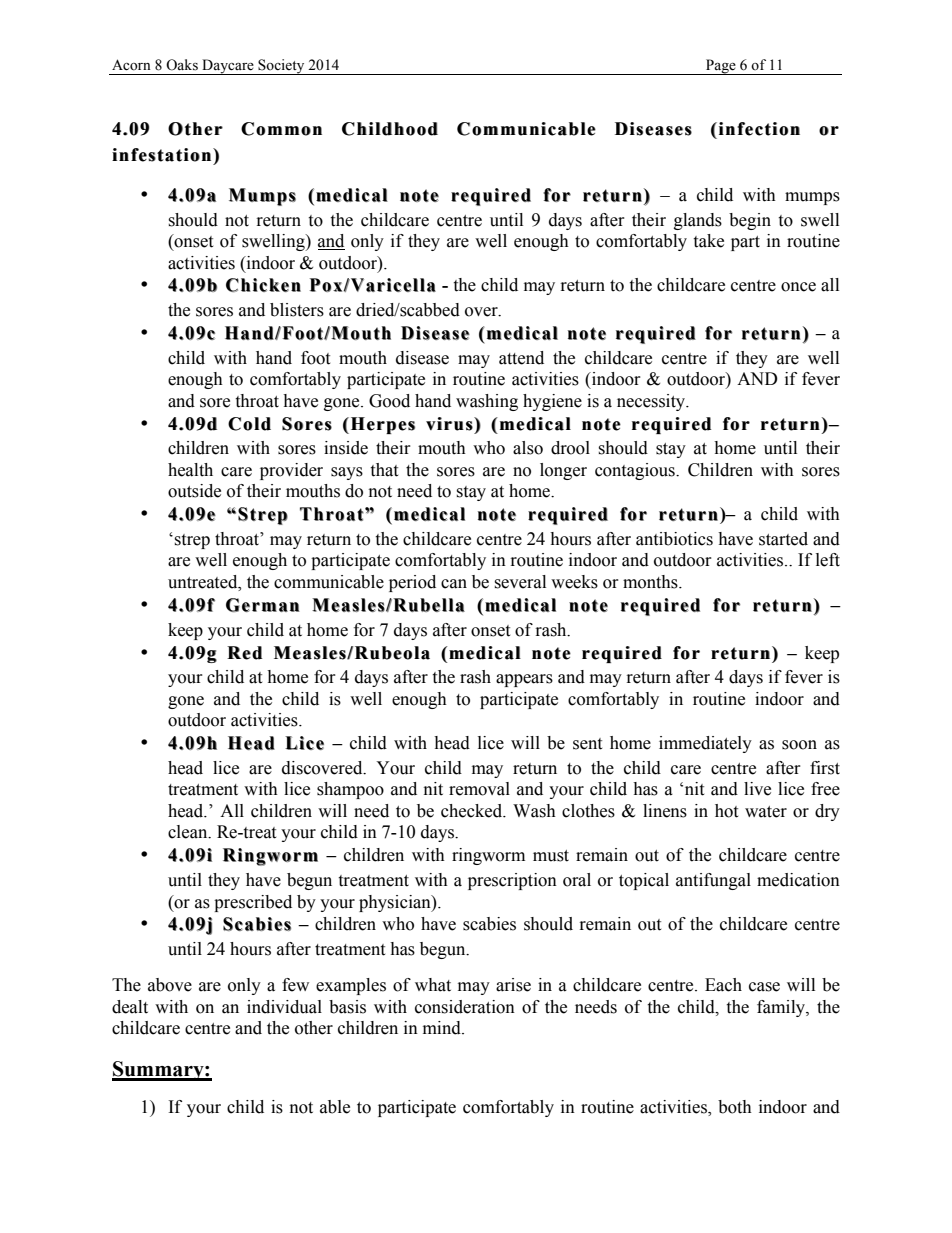 The image size is (952, 1233). Describe the element at coordinates (284, 1007) in the screenshot. I see `individual` at that location.
